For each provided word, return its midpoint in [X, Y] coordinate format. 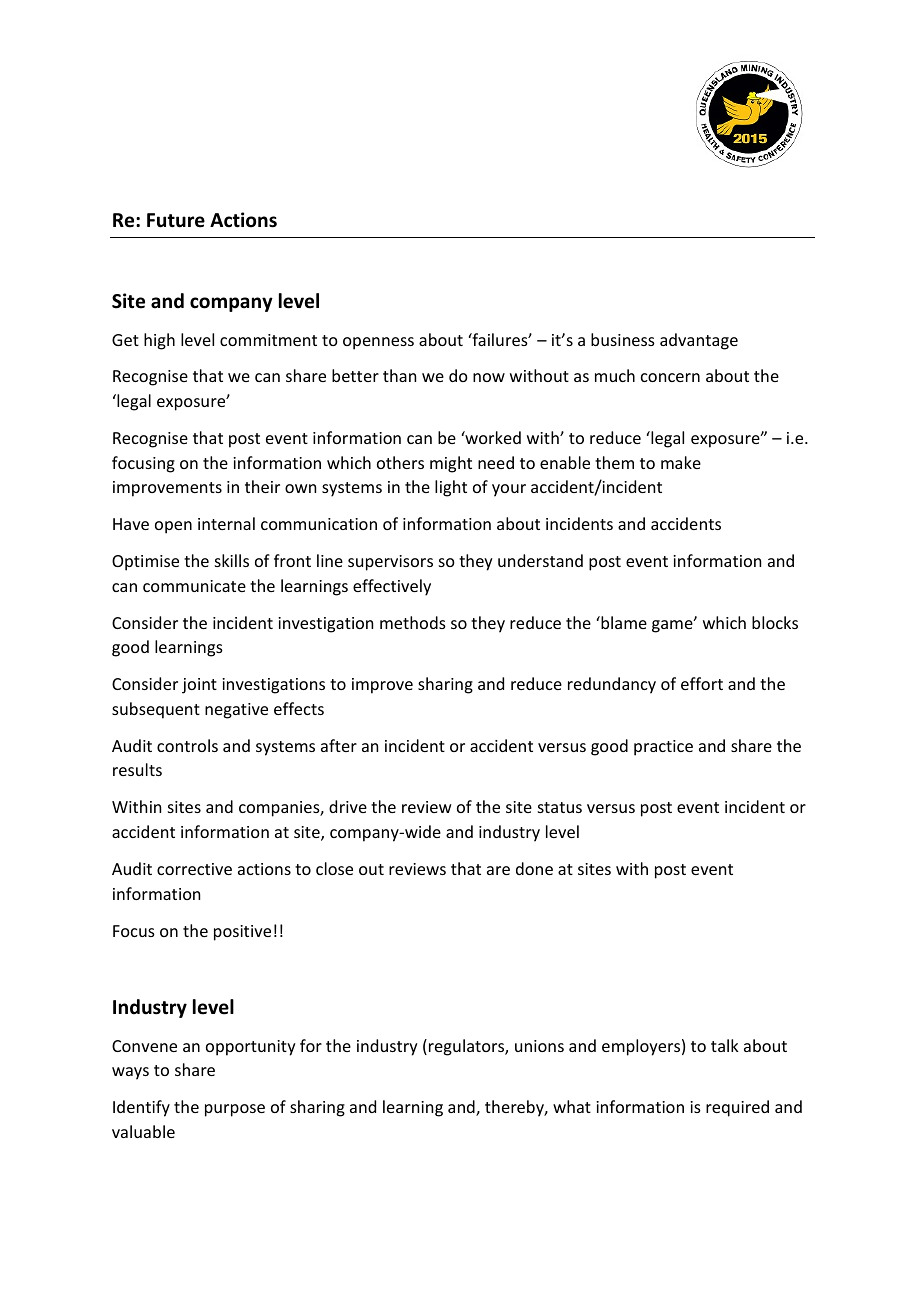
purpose [235, 1110]
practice [663, 748]
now [489, 377]
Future [176, 220]
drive [348, 806]
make [681, 462]
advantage [699, 341]
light [451, 488]
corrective [194, 869]
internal [226, 523]
